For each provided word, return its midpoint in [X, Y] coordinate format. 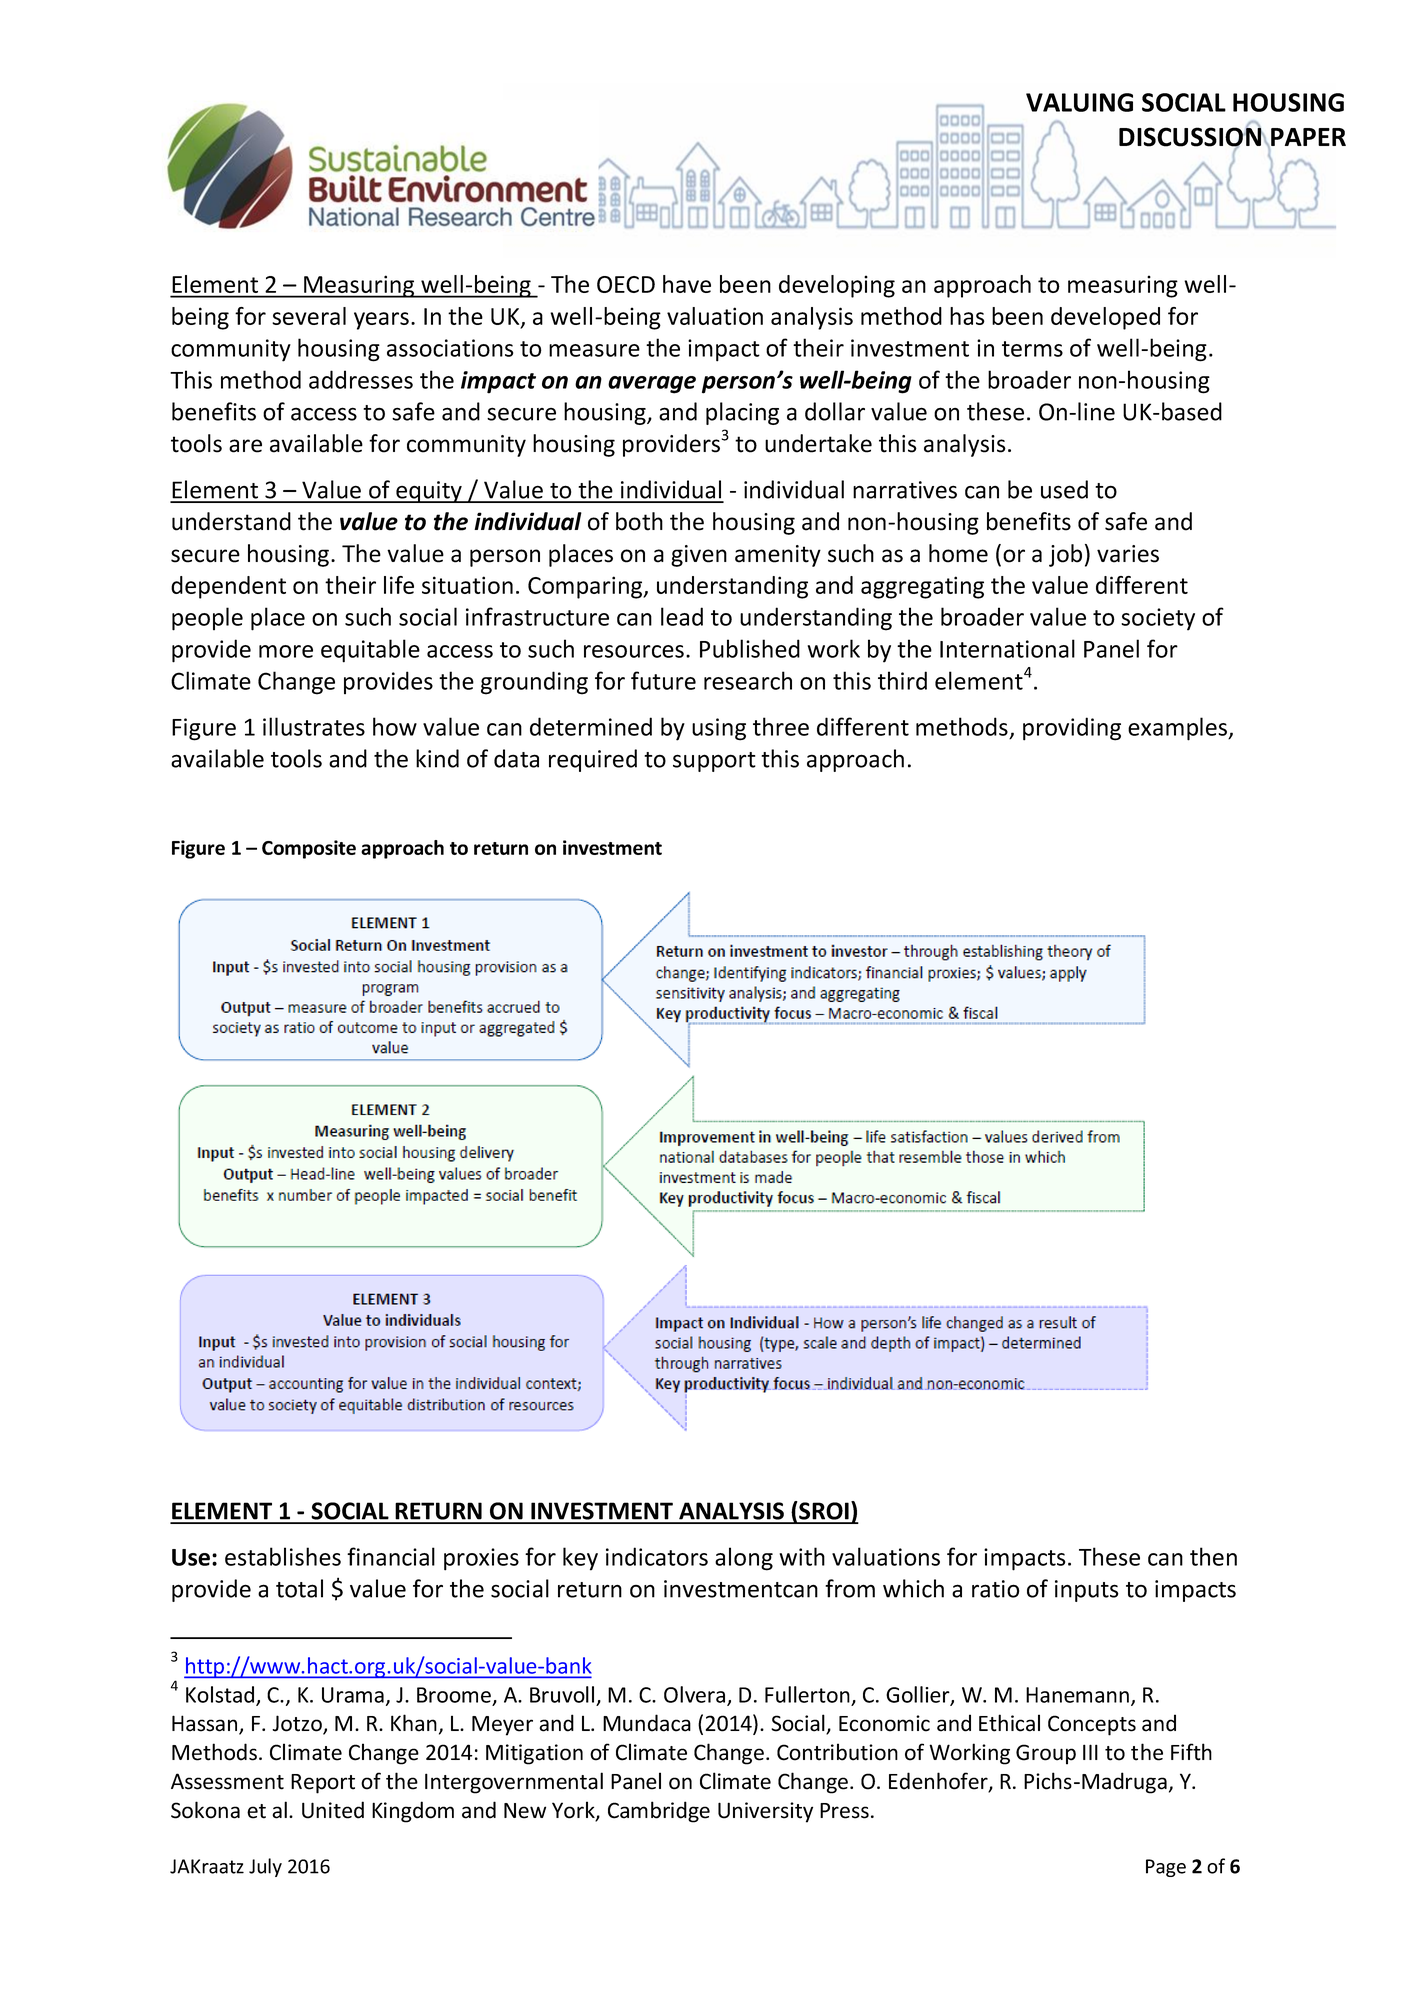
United [333, 1810]
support [714, 762]
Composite [309, 849]
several [309, 316]
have [687, 284]
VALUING [1079, 102]
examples [1179, 729]
